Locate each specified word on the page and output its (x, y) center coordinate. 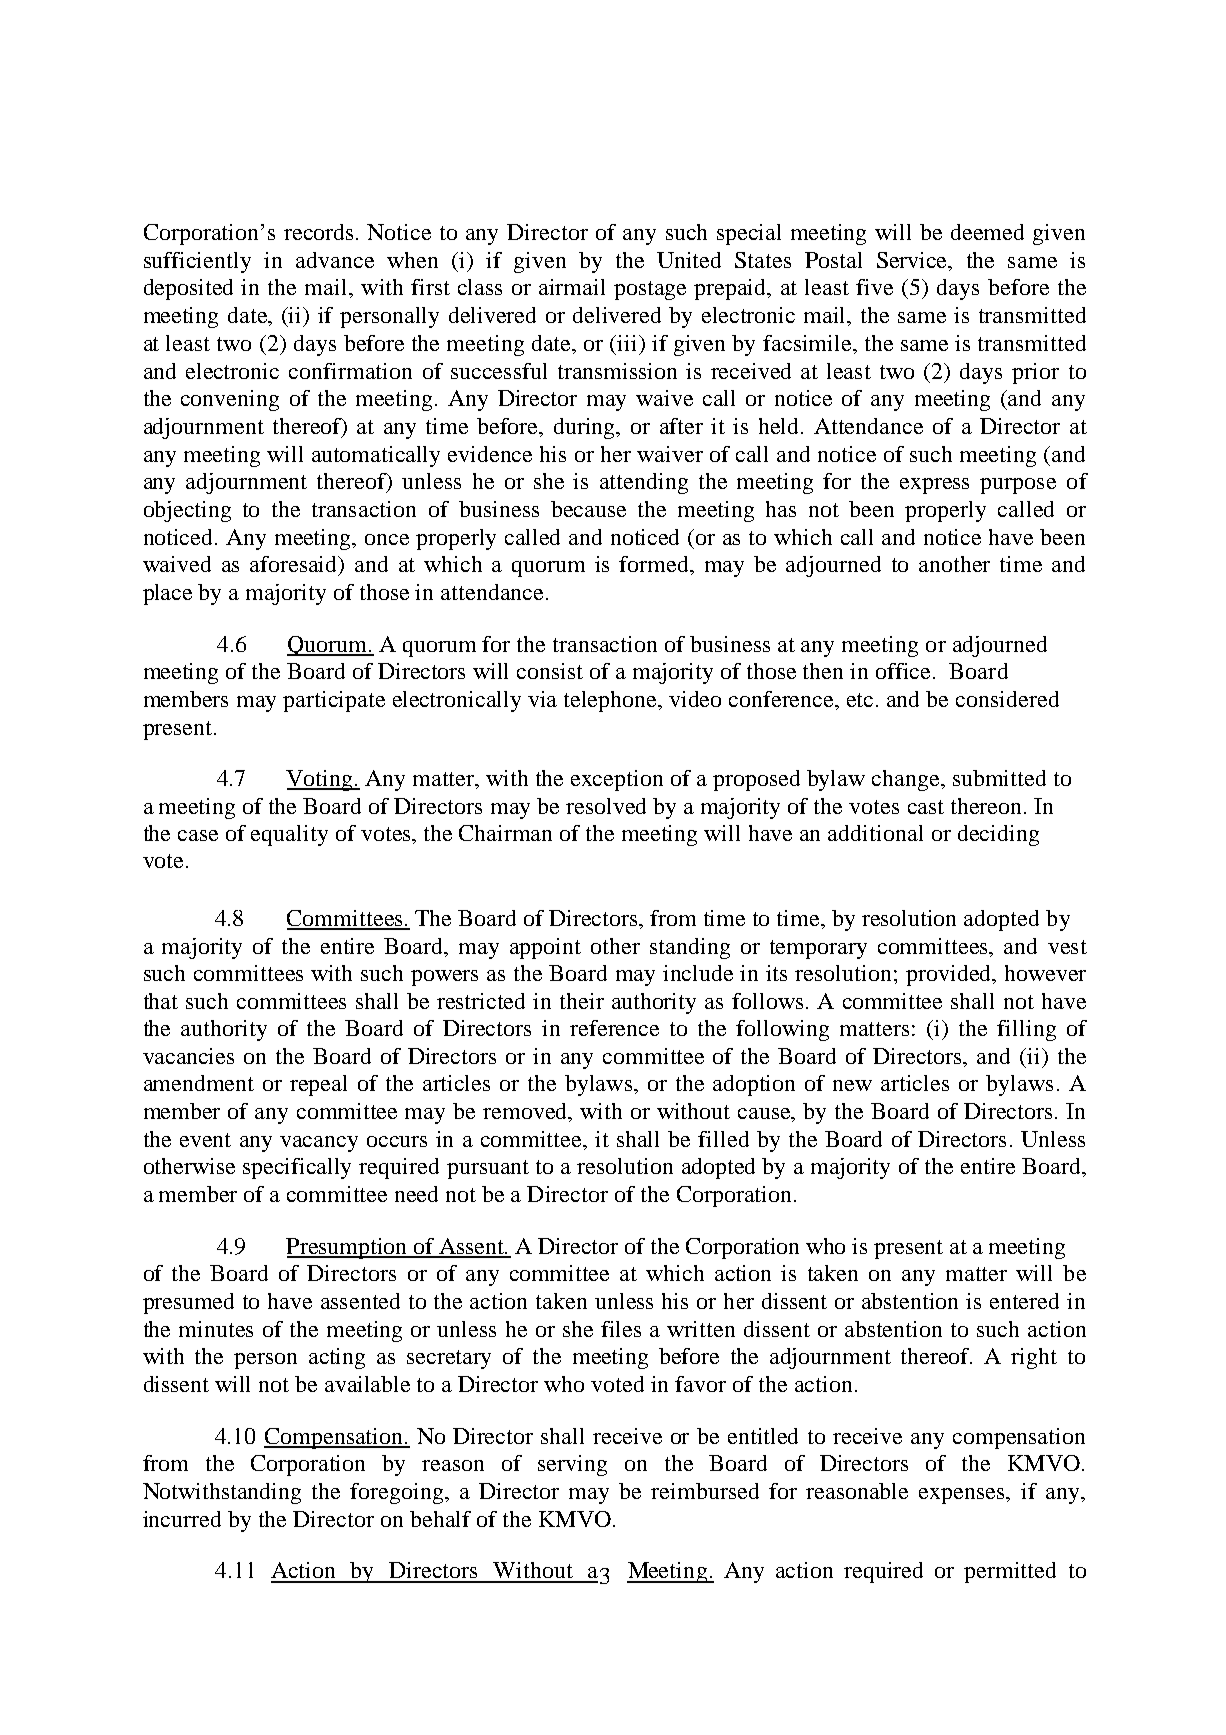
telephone (612, 701)
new (852, 1085)
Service (913, 261)
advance (335, 260)
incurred (182, 1519)
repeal (318, 1085)
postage (650, 290)
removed (526, 1111)
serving (572, 1465)
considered (1007, 699)
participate (334, 701)
